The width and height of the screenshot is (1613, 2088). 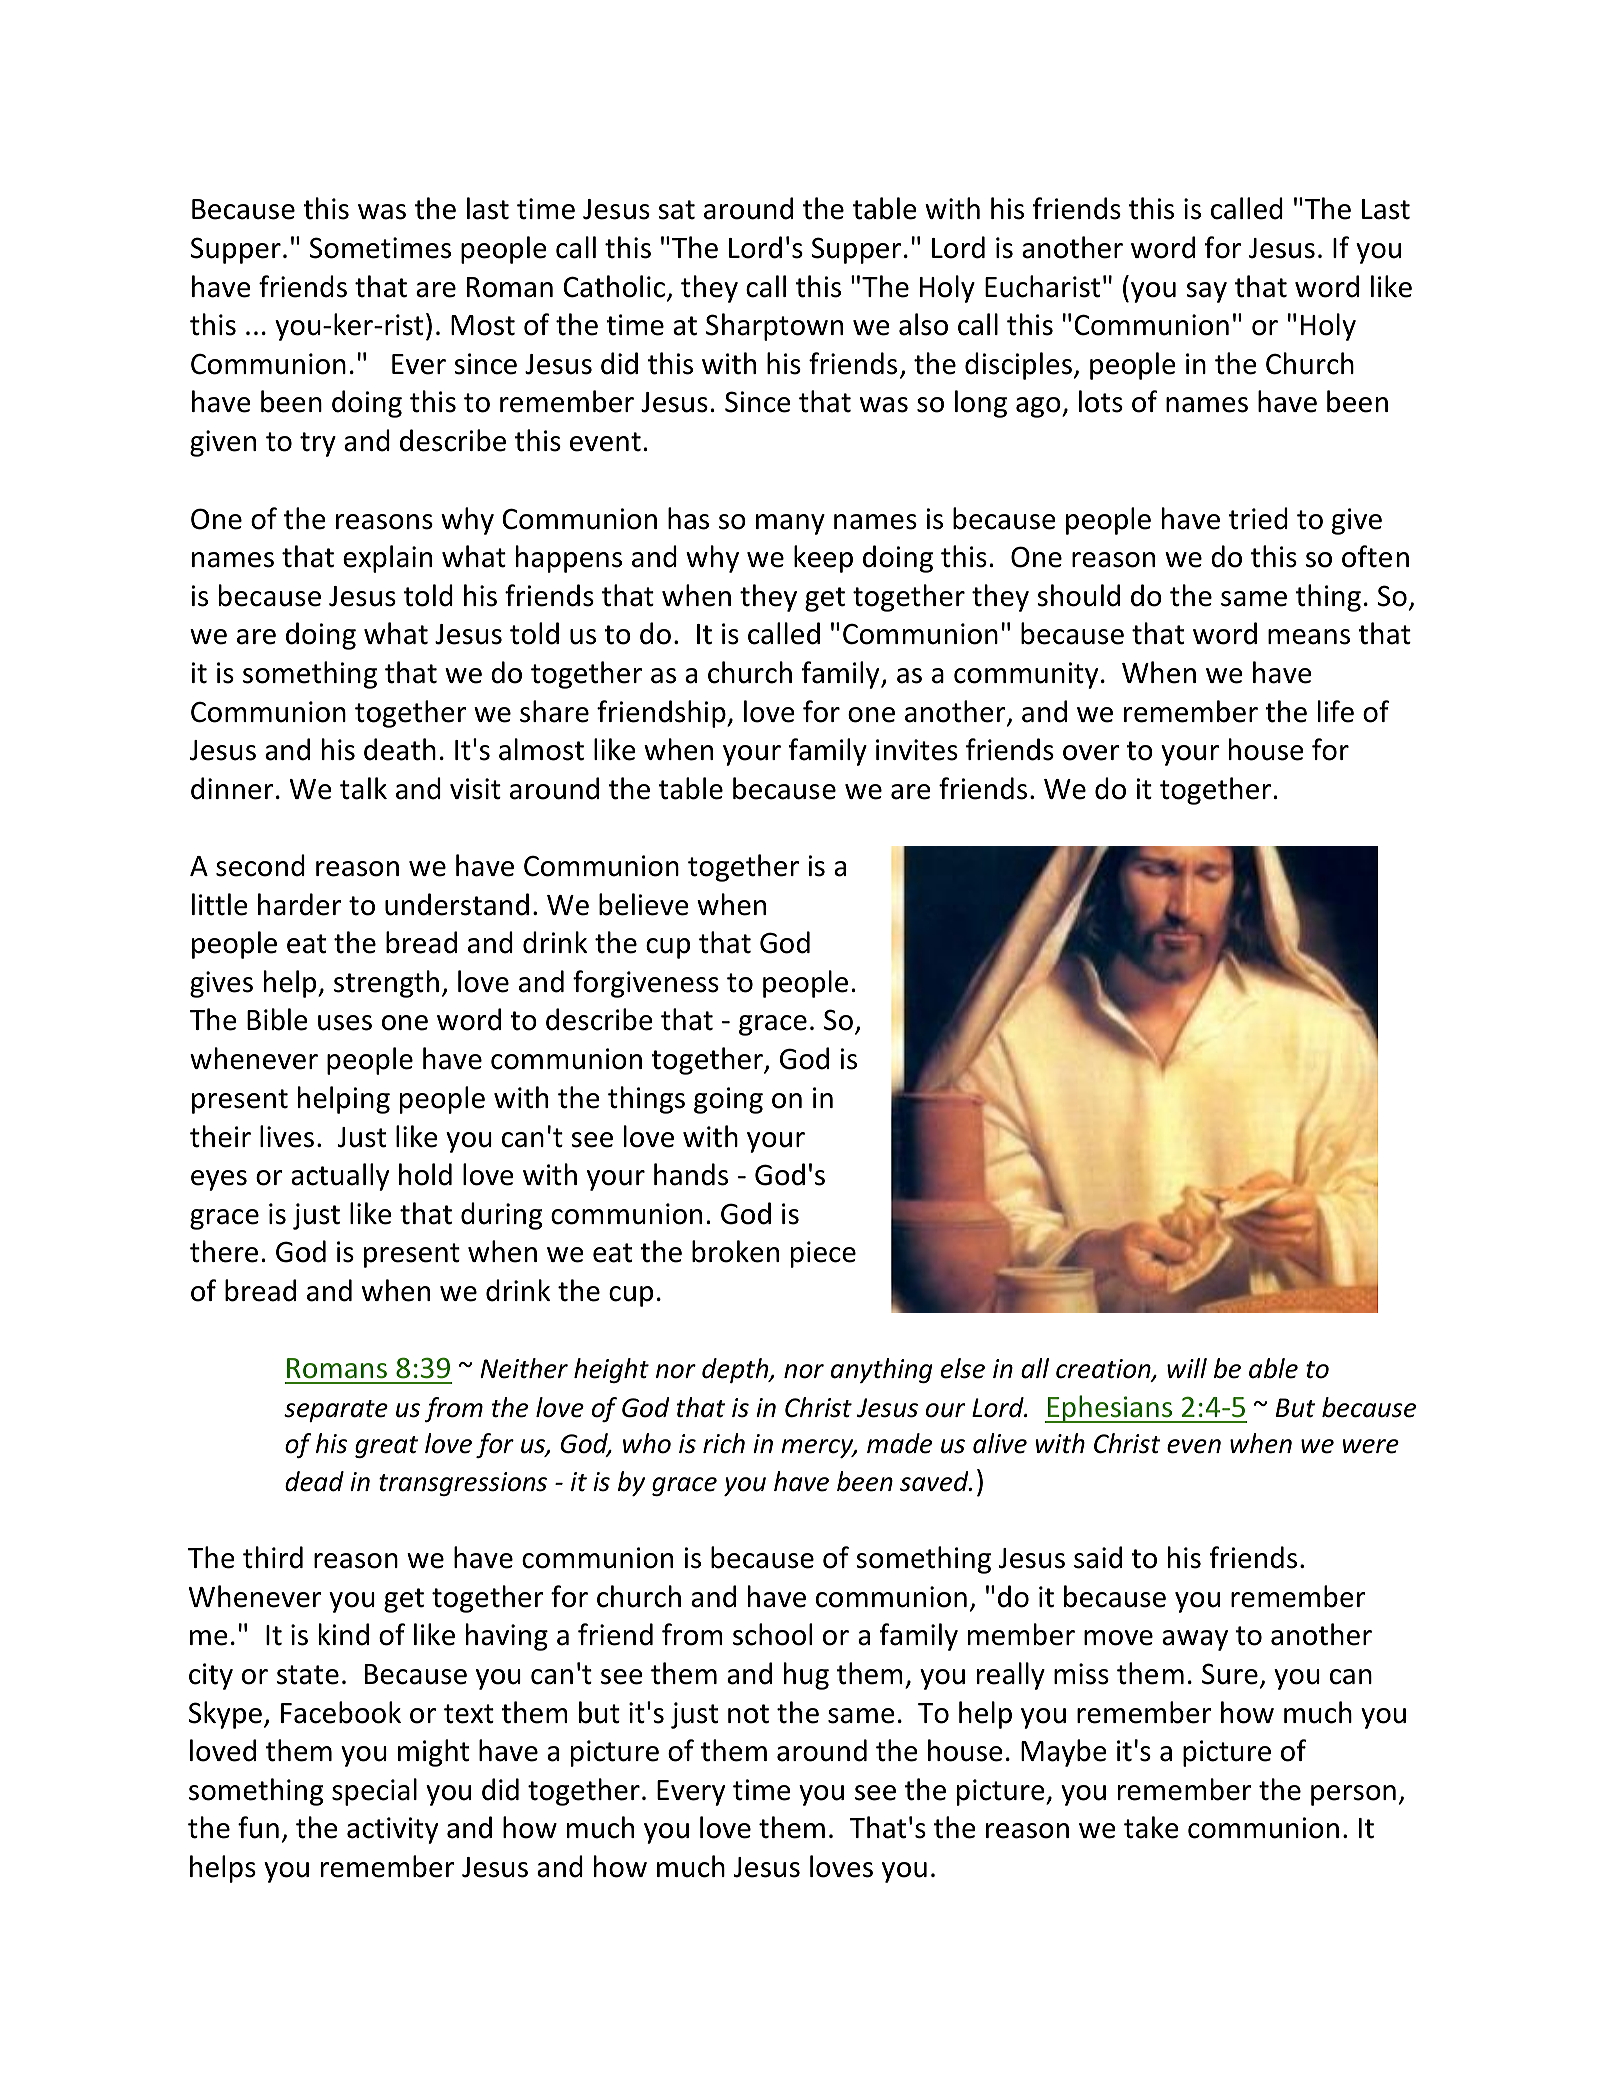 I want to click on invites, so click(x=917, y=750).
